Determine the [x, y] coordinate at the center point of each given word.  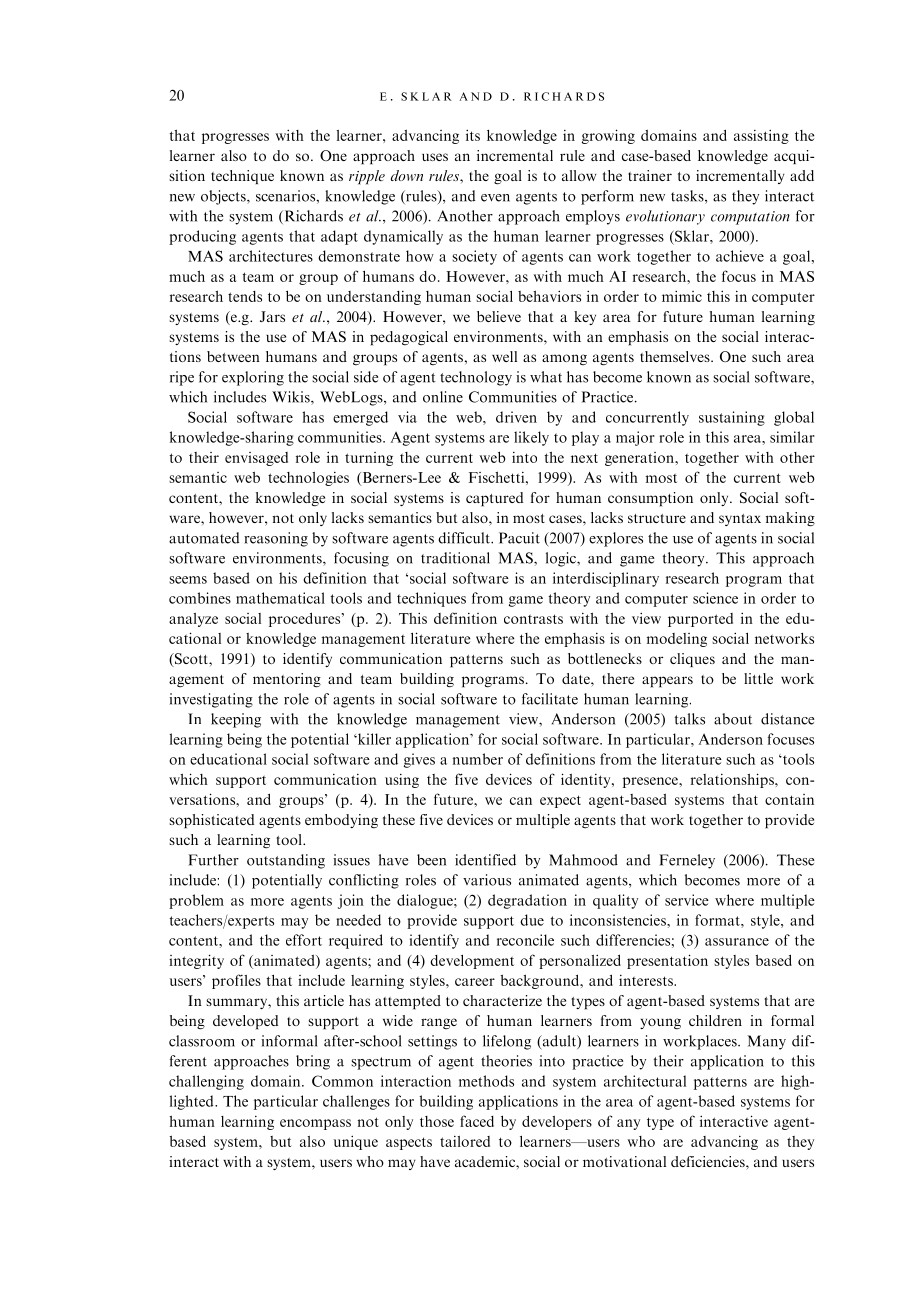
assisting [761, 136]
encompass [315, 1124]
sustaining [732, 418]
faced [477, 1121]
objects [224, 197]
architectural [645, 1081]
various [487, 880]
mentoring [287, 680]
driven [516, 417]
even [495, 198]
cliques [692, 660]
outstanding [286, 861]
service [687, 900]
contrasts [533, 619]
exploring [253, 378]
